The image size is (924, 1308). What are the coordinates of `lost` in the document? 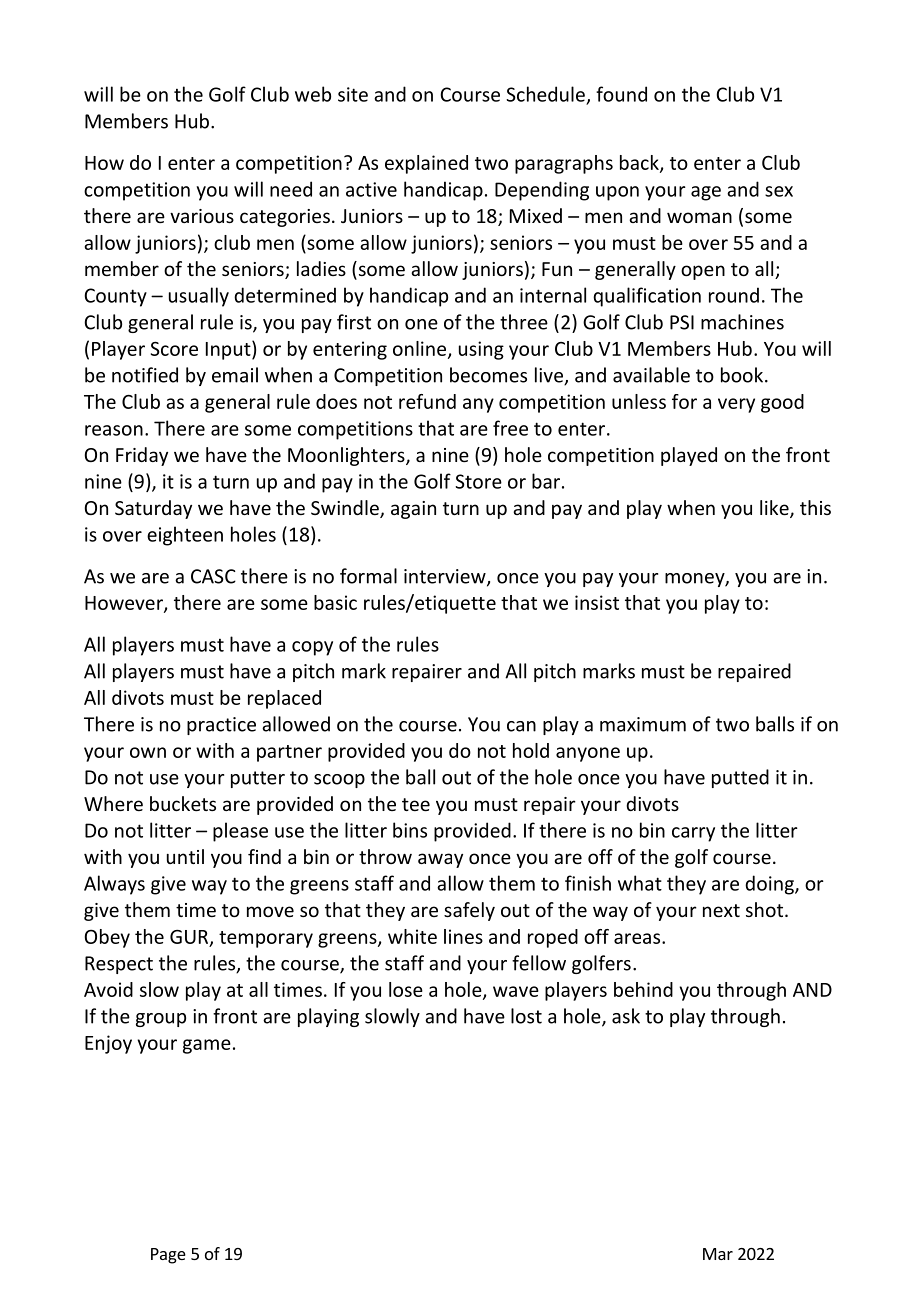 It's located at (526, 1016).
